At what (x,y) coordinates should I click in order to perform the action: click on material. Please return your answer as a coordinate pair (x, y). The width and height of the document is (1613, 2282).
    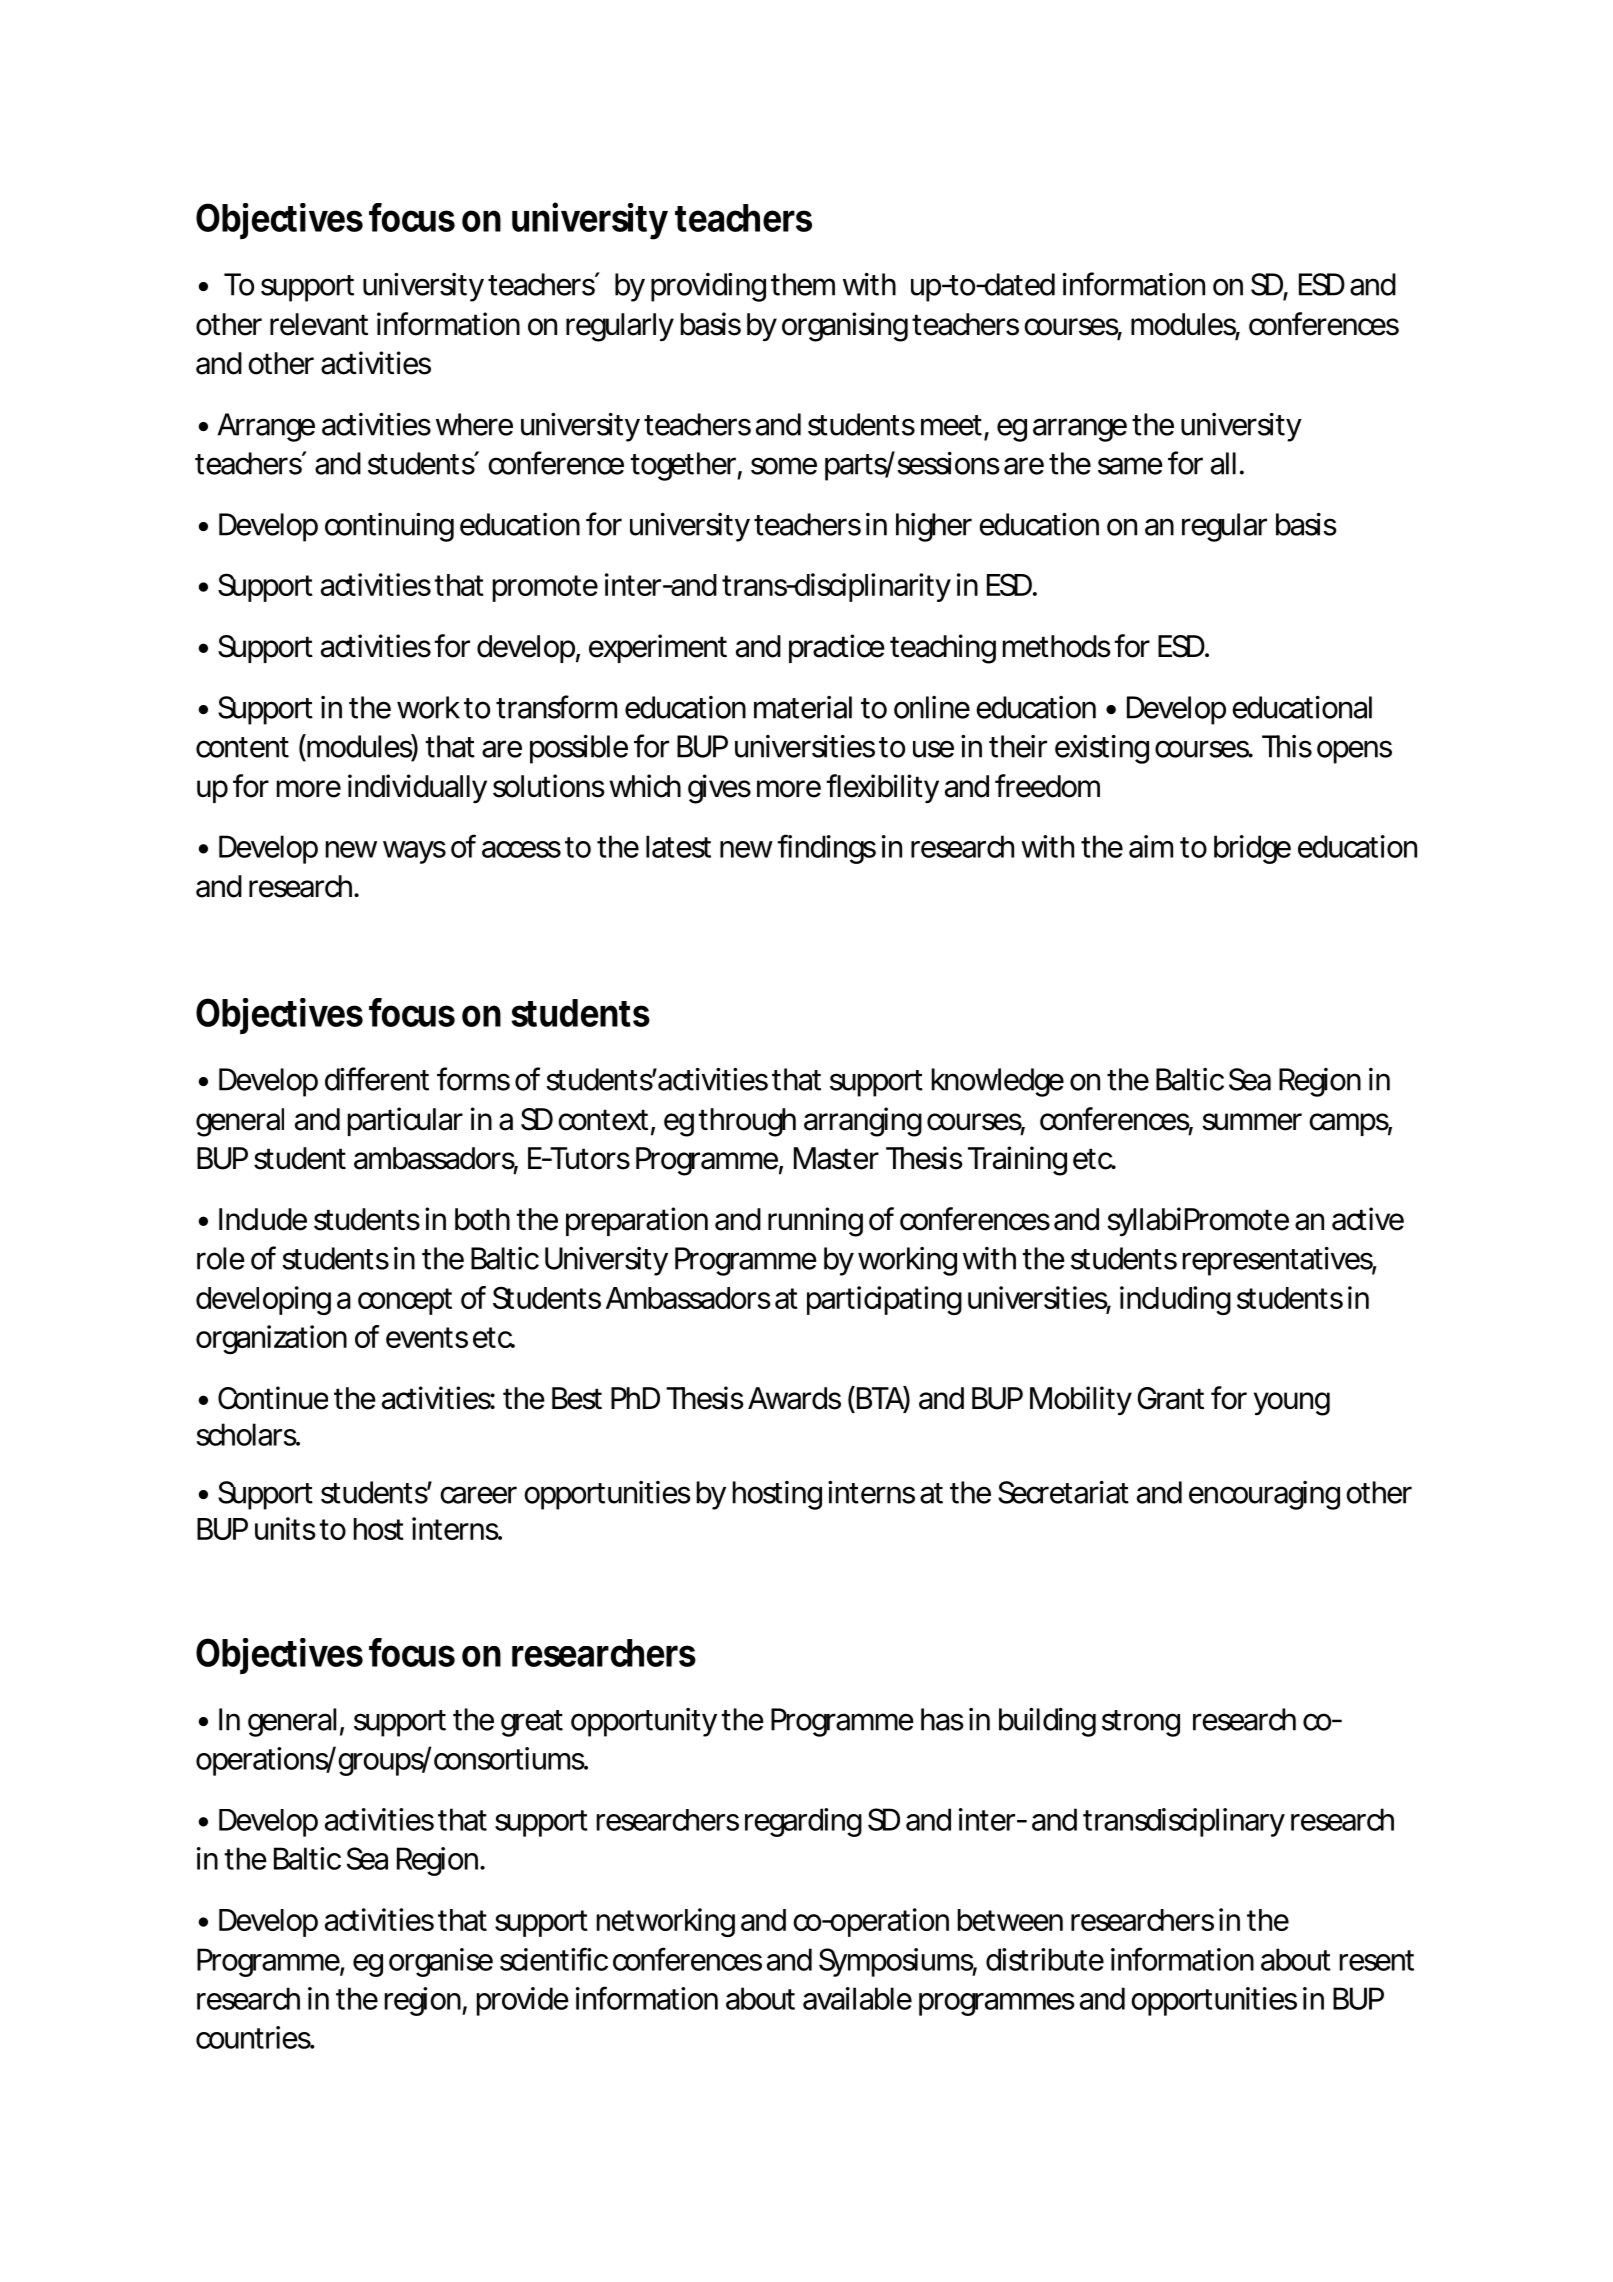
    Looking at the image, I should click on (803, 707).
